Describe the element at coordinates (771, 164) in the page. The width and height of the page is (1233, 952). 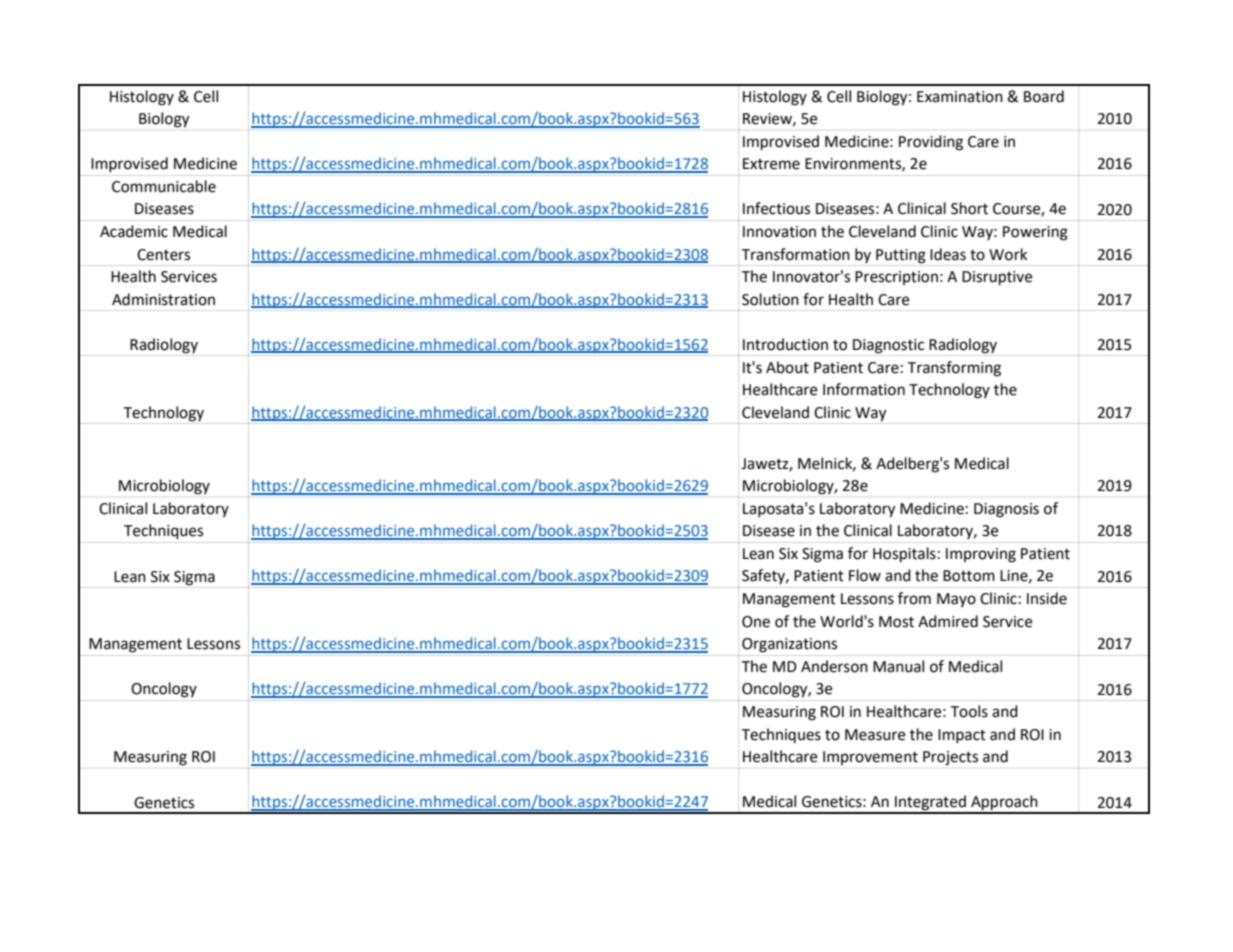
I see `Extreme` at that location.
